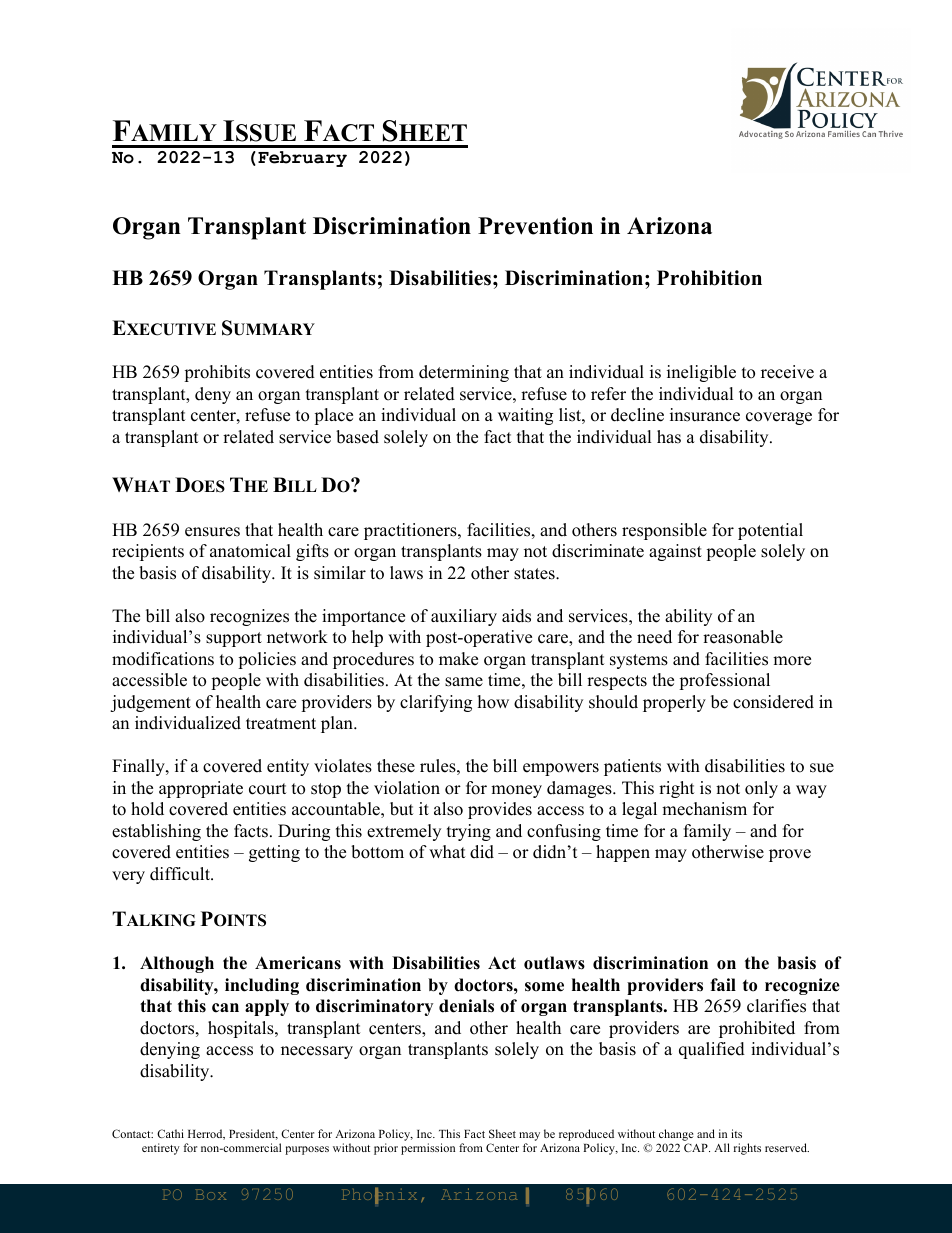 Image resolution: width=952 pixels, height=1233 pixels. Describe the element at coordinates (535, 226) in the screenshot. I see `Prevention` at that location.
